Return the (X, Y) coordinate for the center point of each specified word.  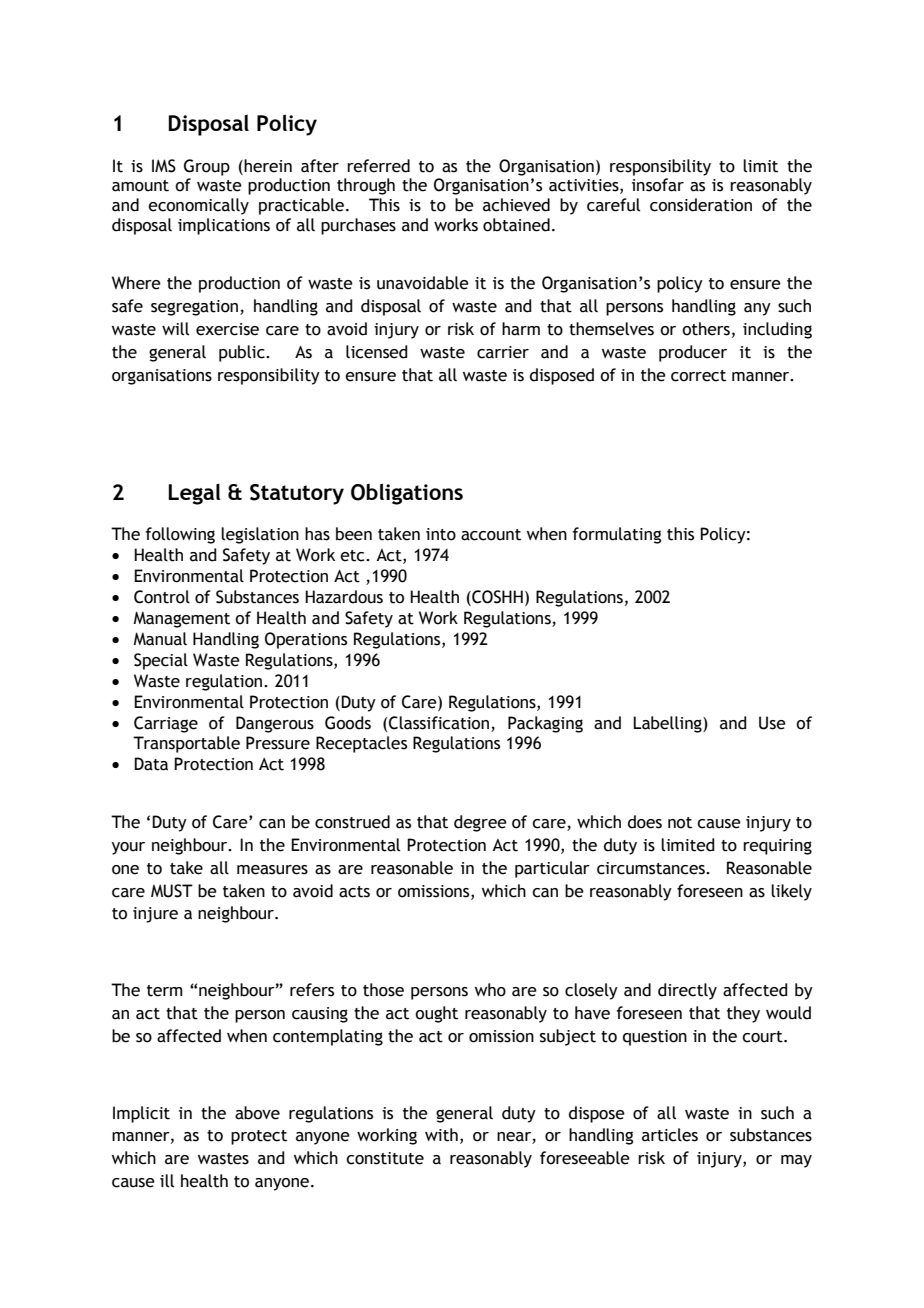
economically (198, 206)
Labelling (668, 724)
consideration (701, 205)
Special (161, 661)
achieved (516, 205)
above (257, 1113)
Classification (439, 723)
